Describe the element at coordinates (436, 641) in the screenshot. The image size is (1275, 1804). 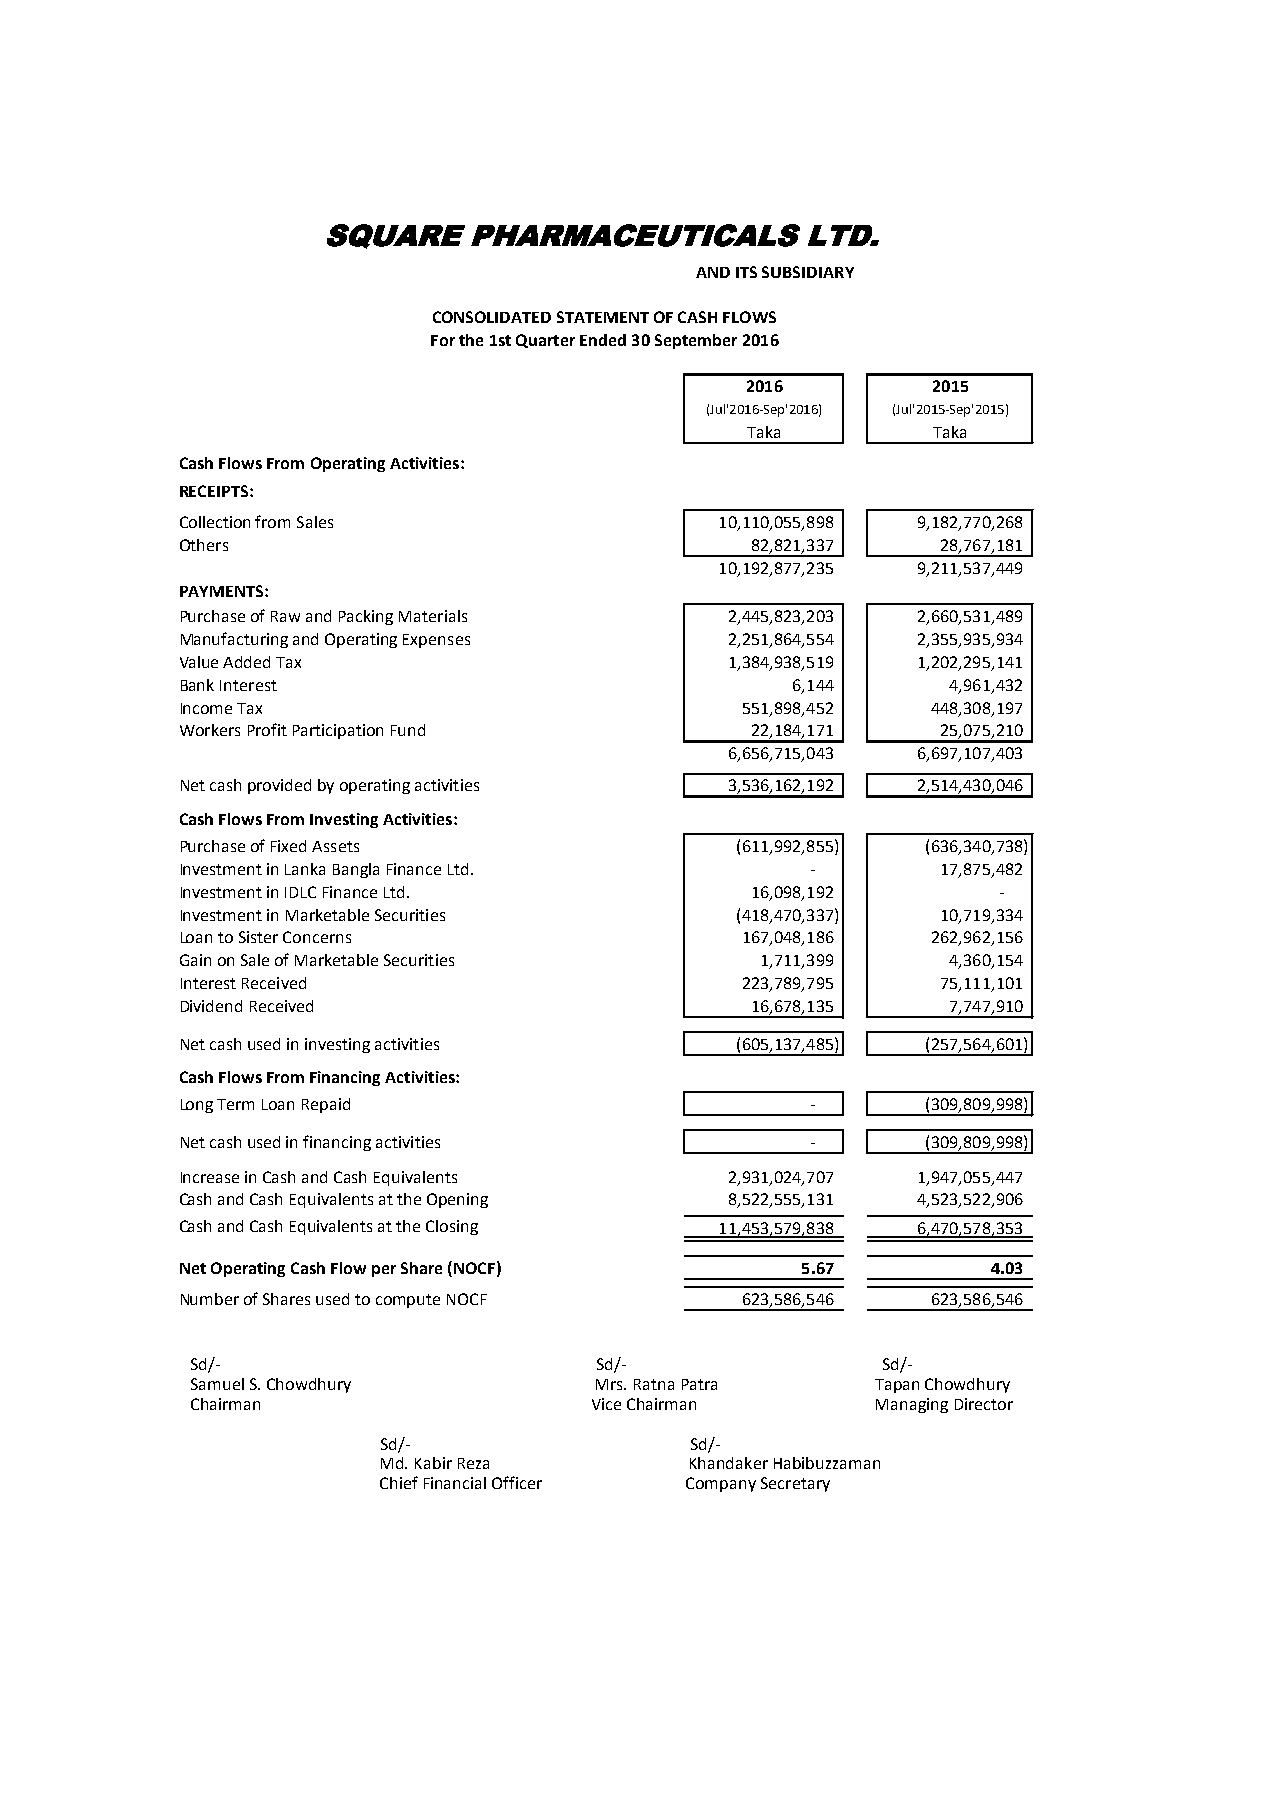
I see `Expenses` at that location.
